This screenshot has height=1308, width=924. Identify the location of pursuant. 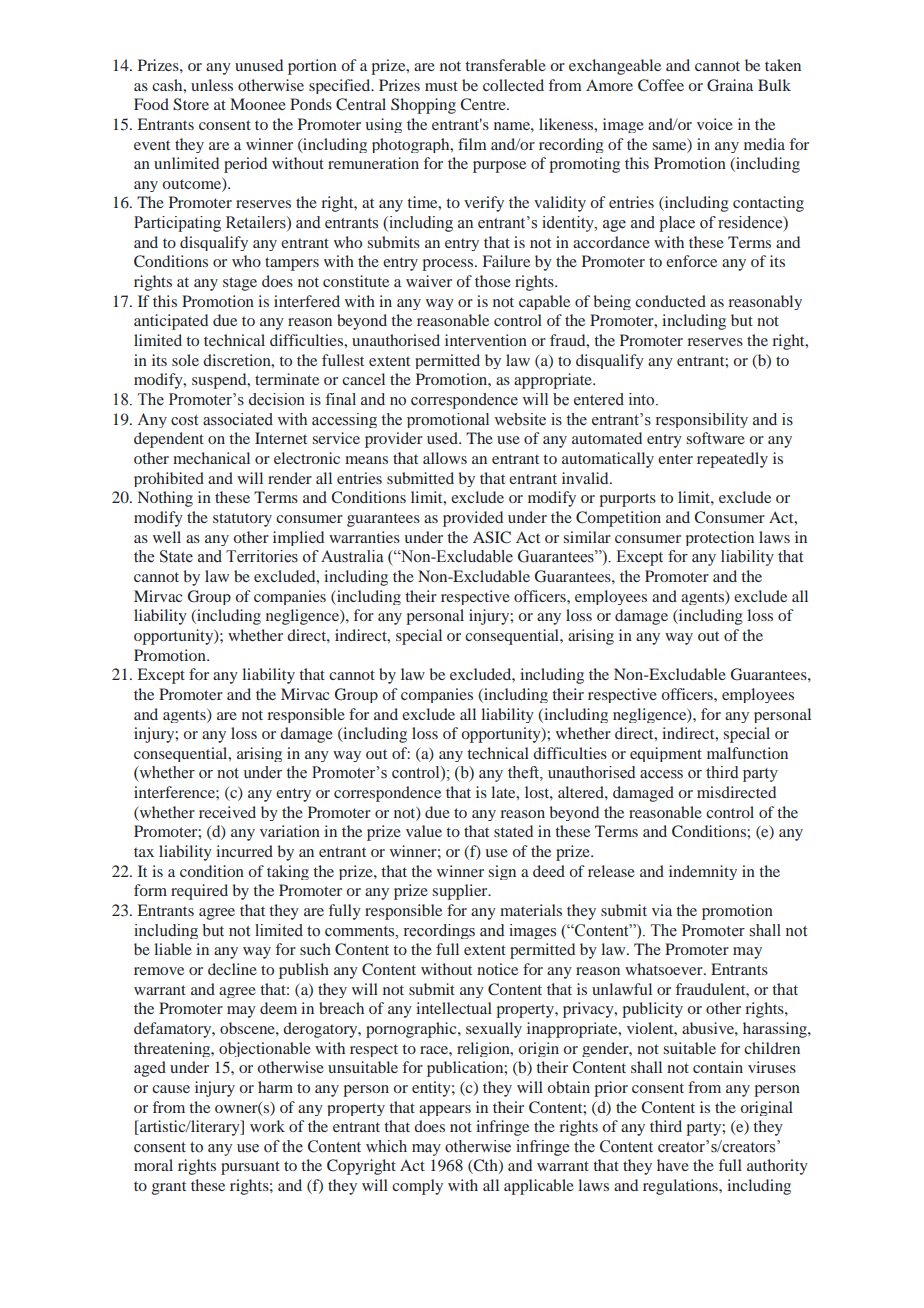
(250, 1168).
